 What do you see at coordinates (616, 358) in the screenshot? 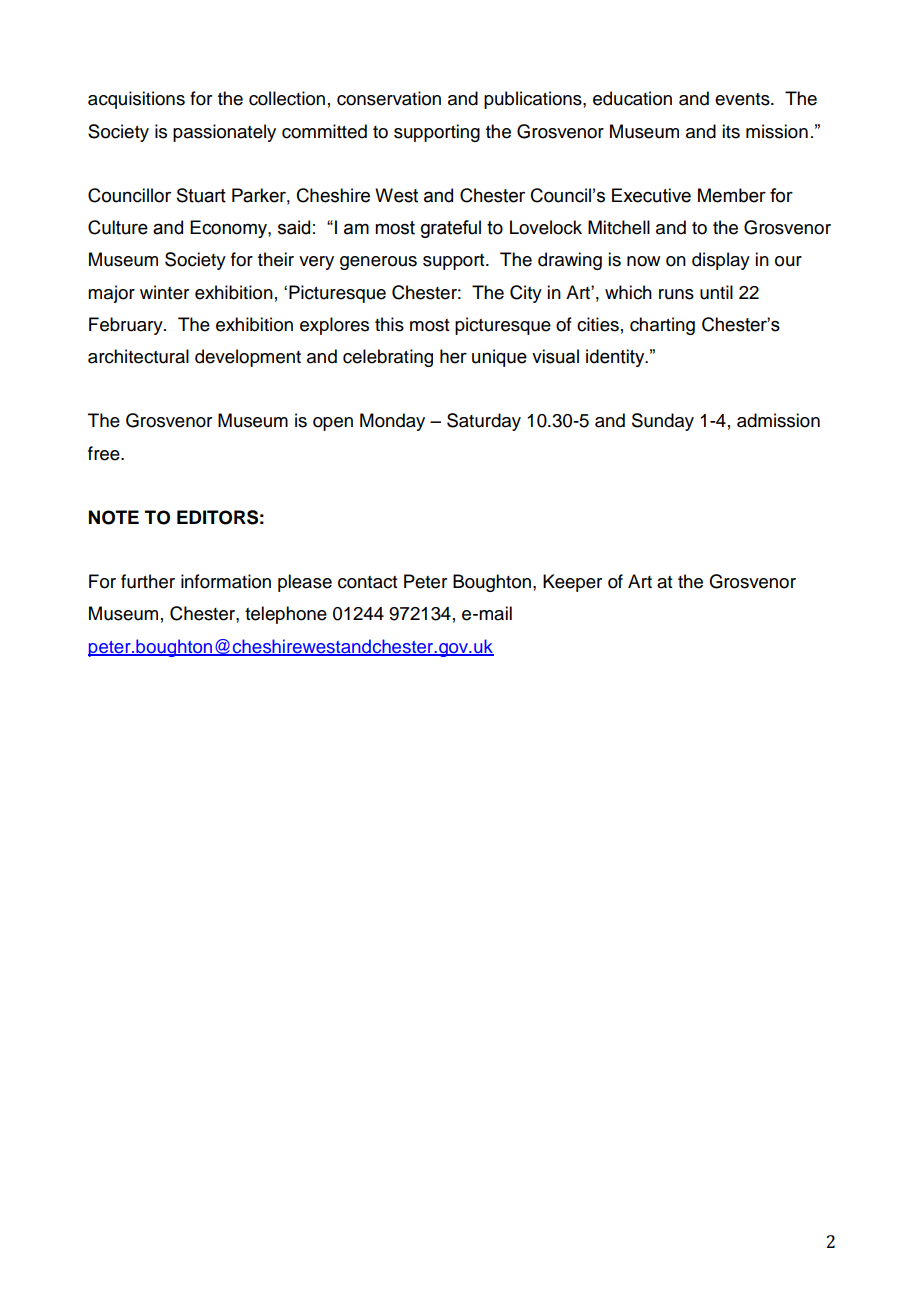
I see `identity` at bounding box center [616, 358].
